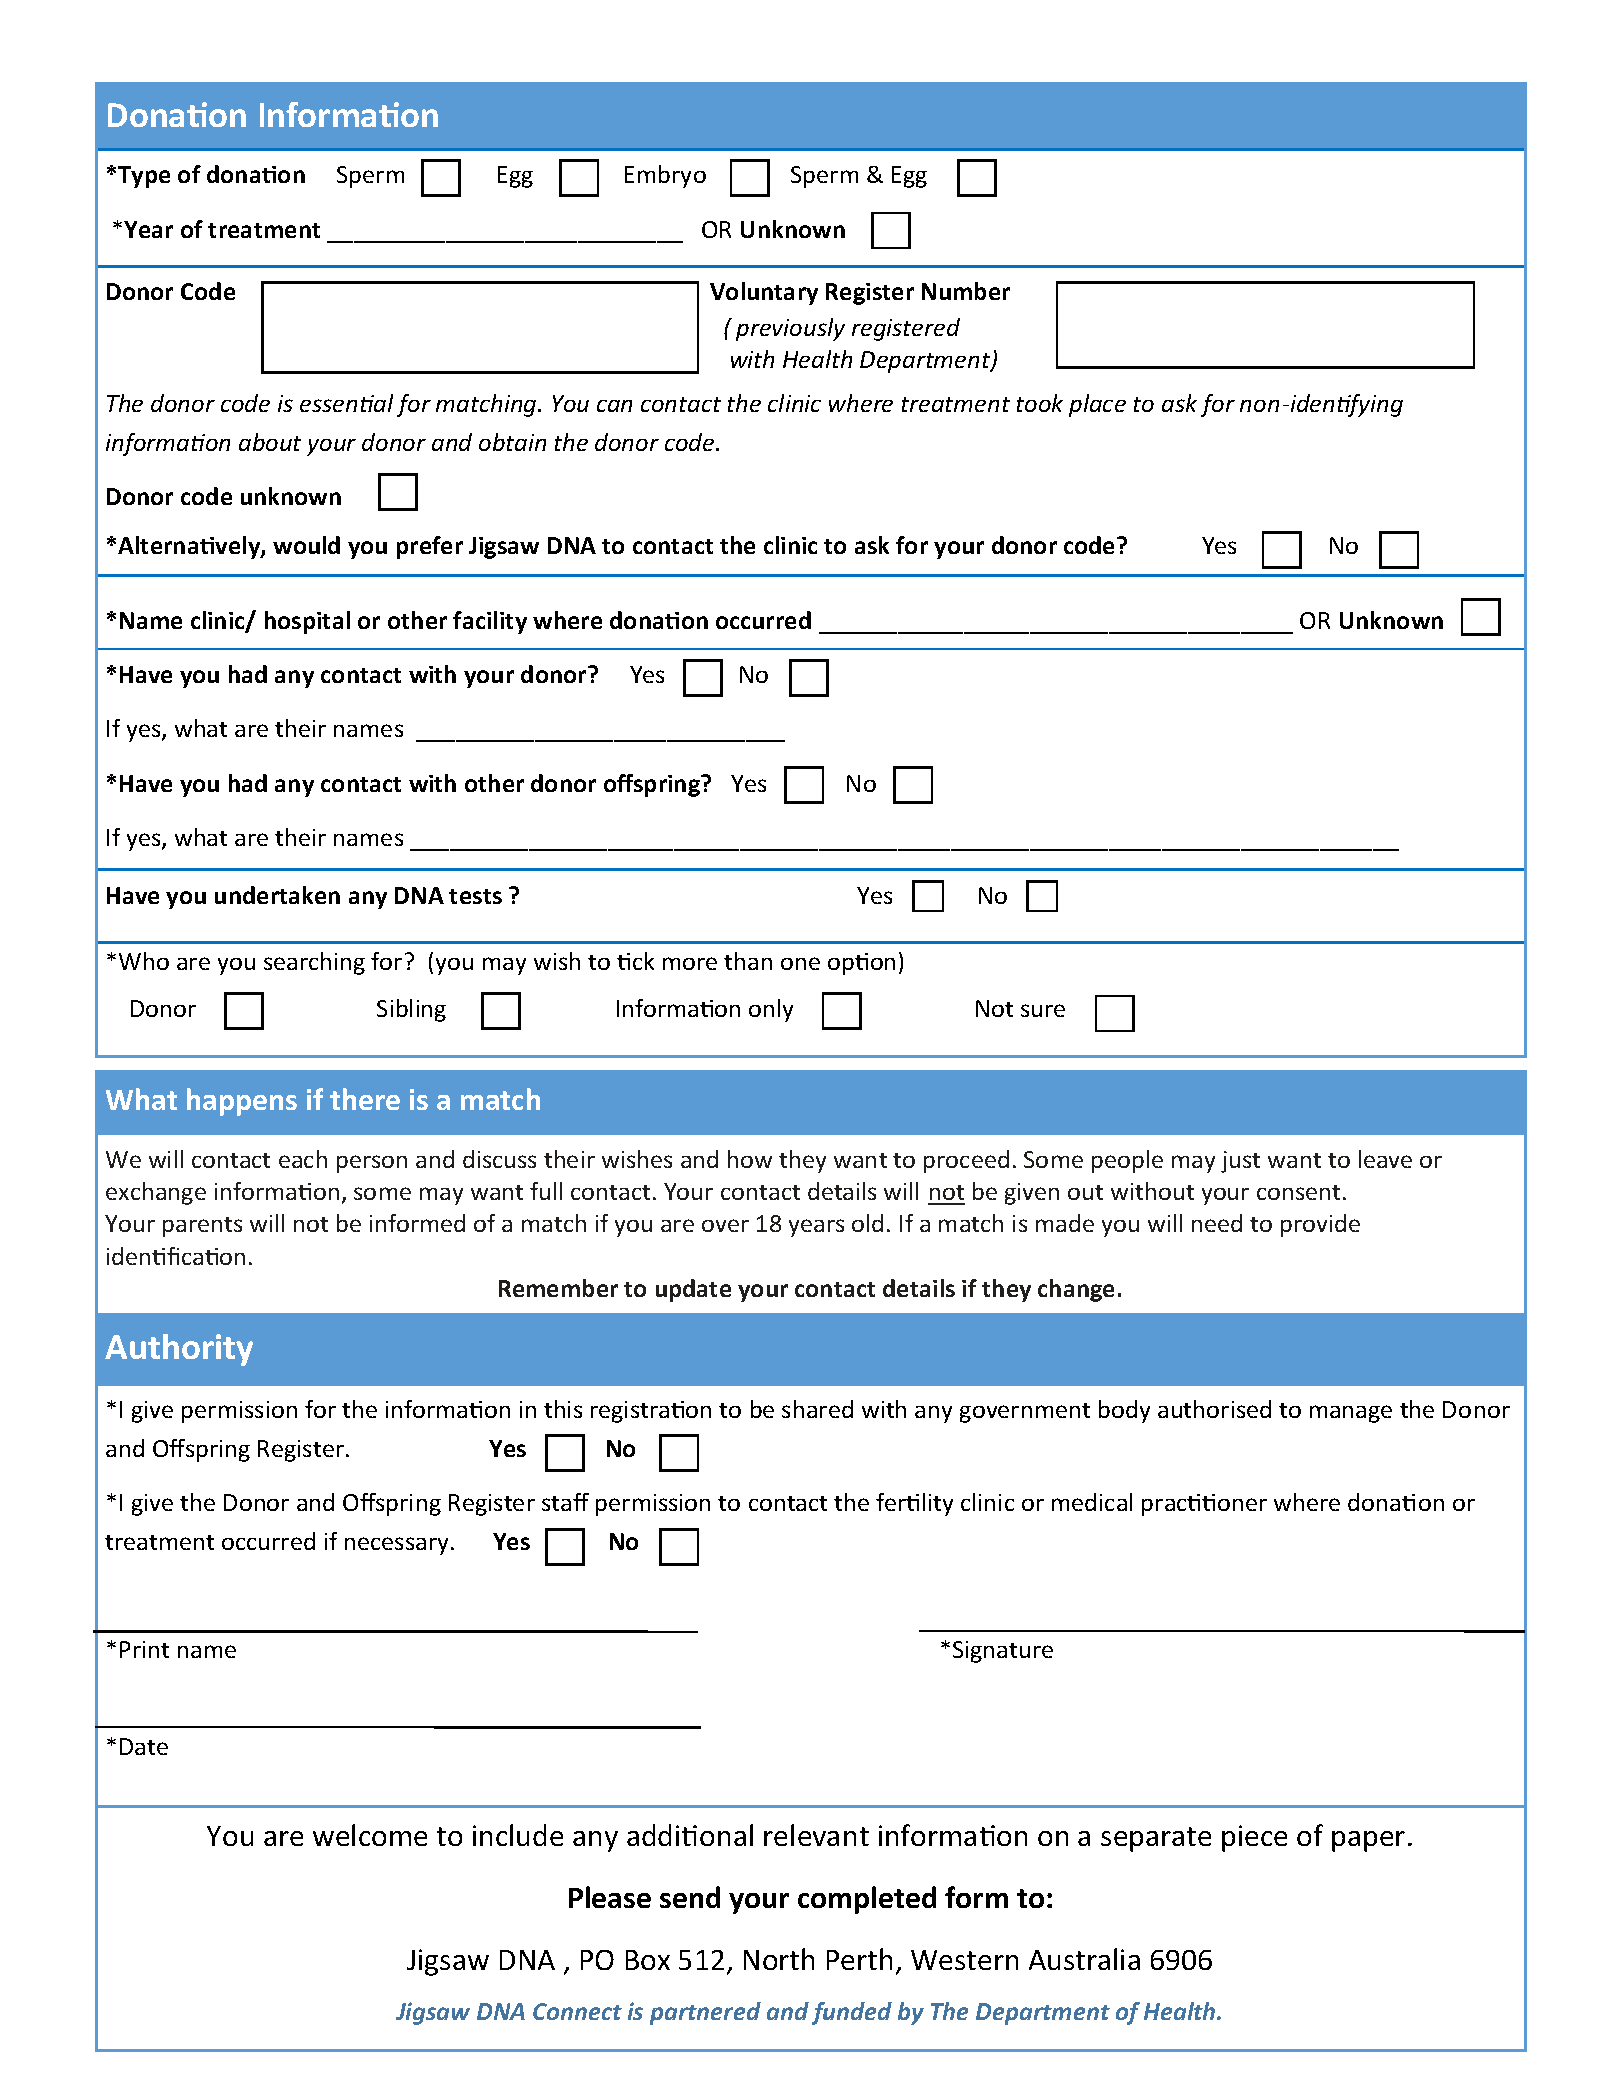  I want to click on than, so click(748, 961).
